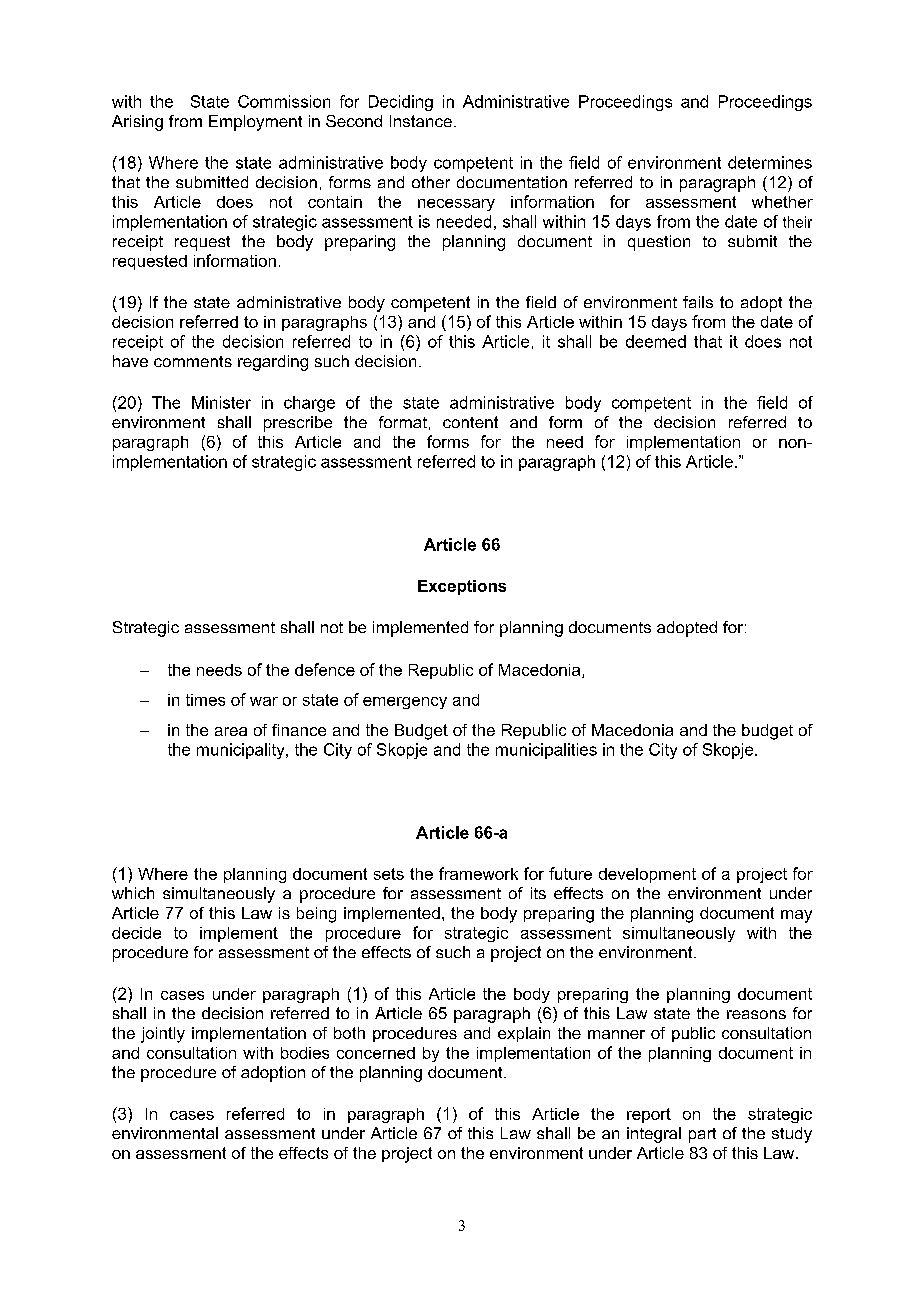  Describe the element at coordinates (221, 402) in the screenshot. I see `Minister` at that location.
